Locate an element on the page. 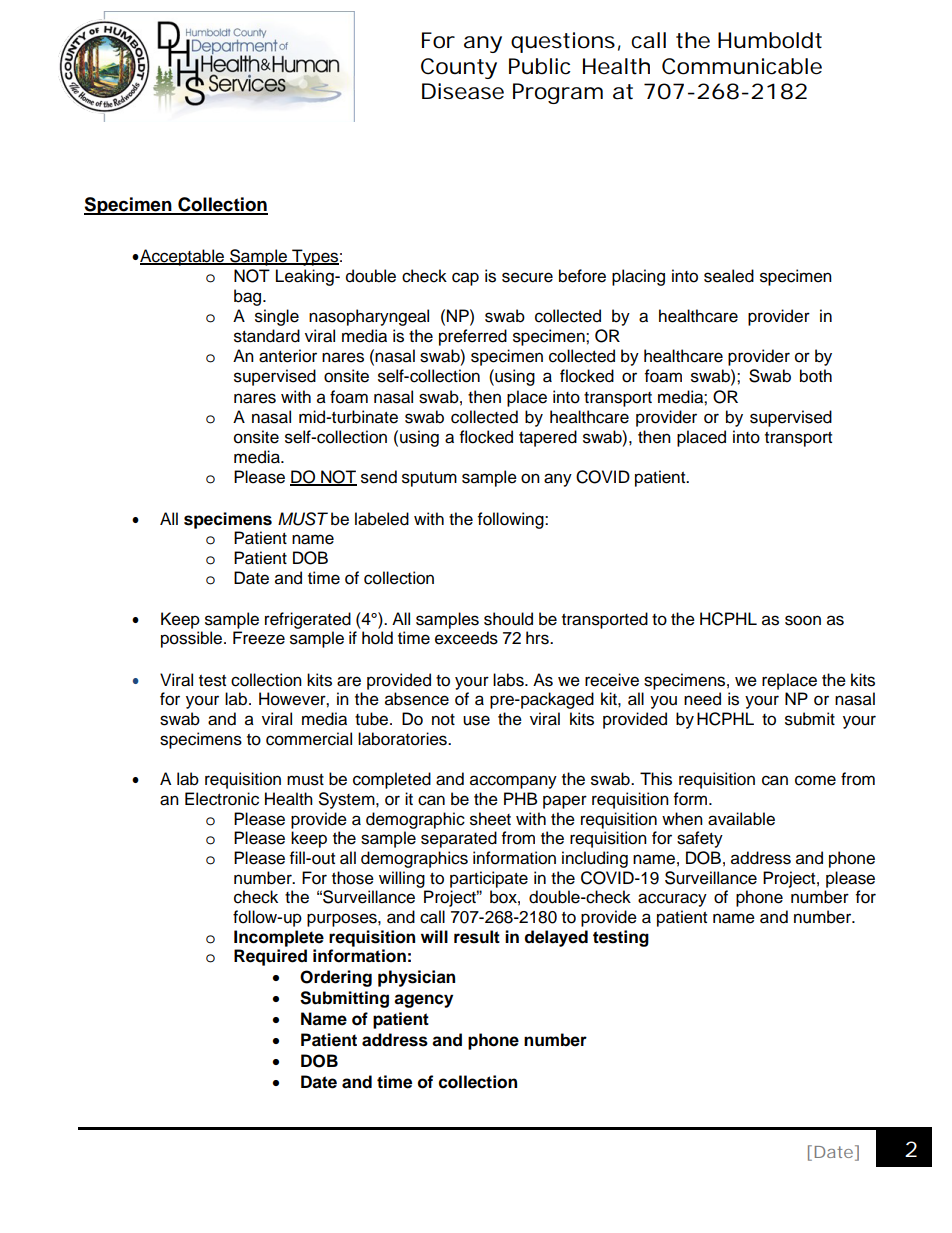  Public is located at coordinates (539, 66).
